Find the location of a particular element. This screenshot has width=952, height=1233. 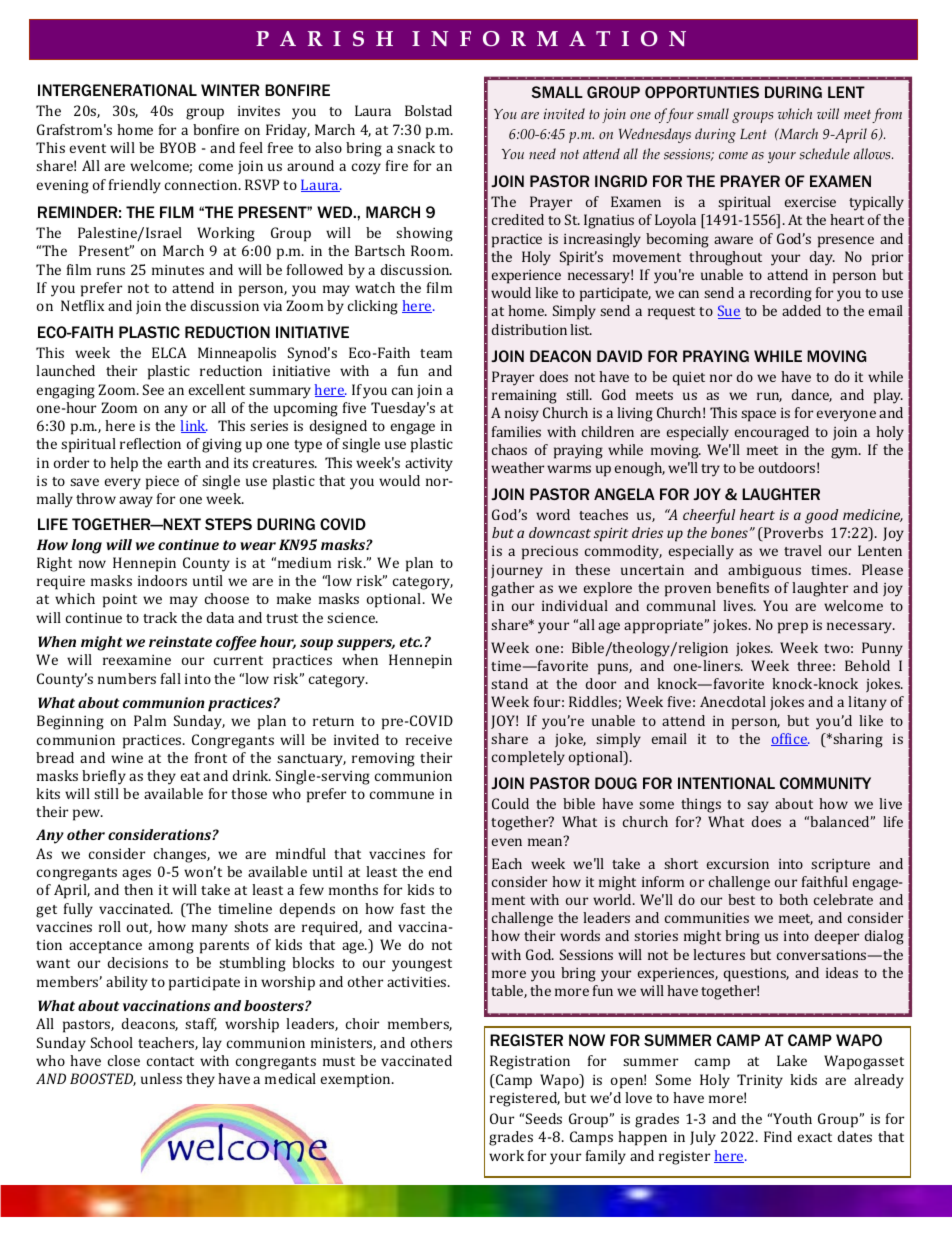

journey is located at coordinates (517, 572).
